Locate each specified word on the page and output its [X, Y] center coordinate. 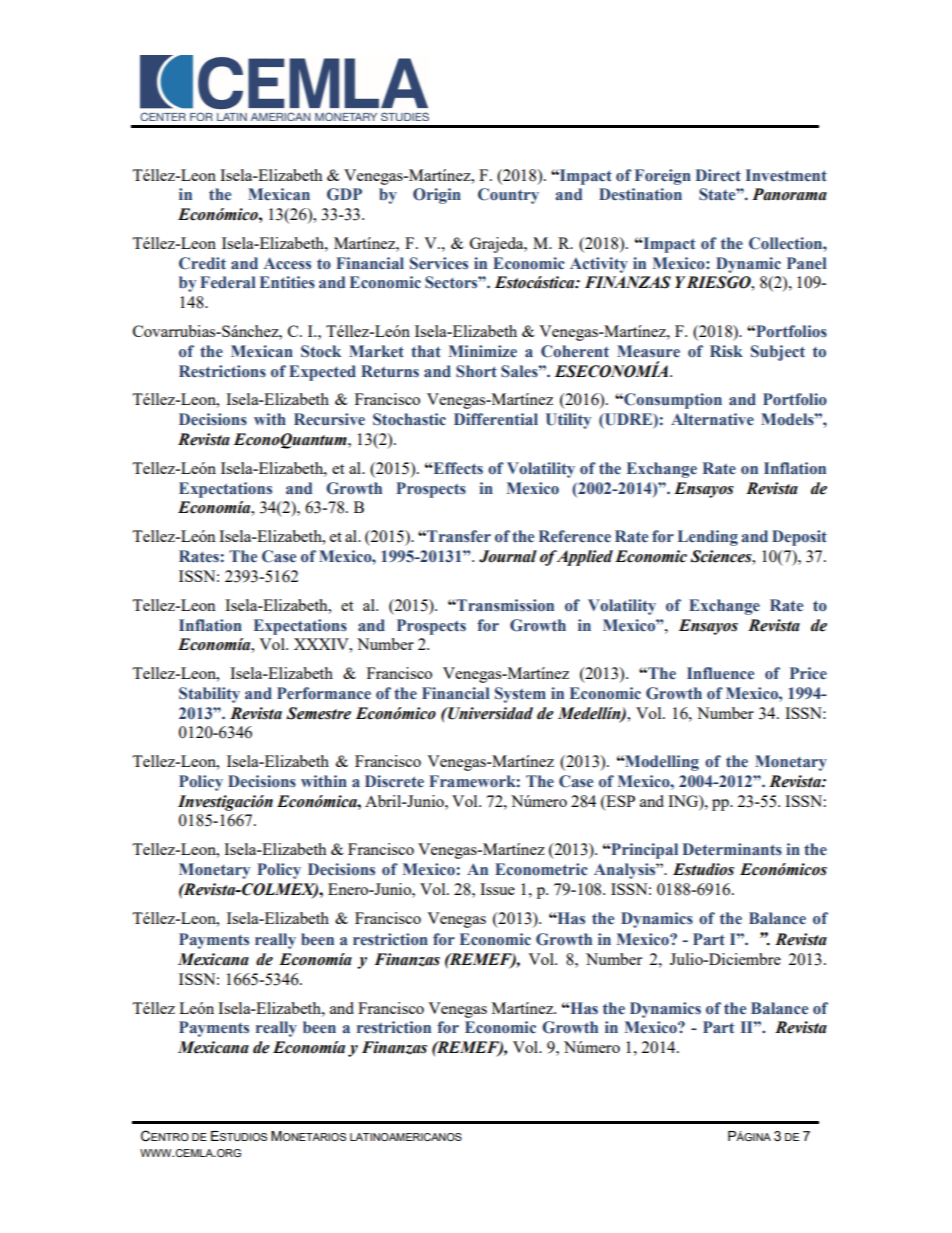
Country [508, 196]
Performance [324, 693]
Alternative [712, 419]
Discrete [394, 781]
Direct [718, 175]
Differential [496, 419]
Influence [720, 673]
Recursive [329, 419]
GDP [344, 194]
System [520, 695]
